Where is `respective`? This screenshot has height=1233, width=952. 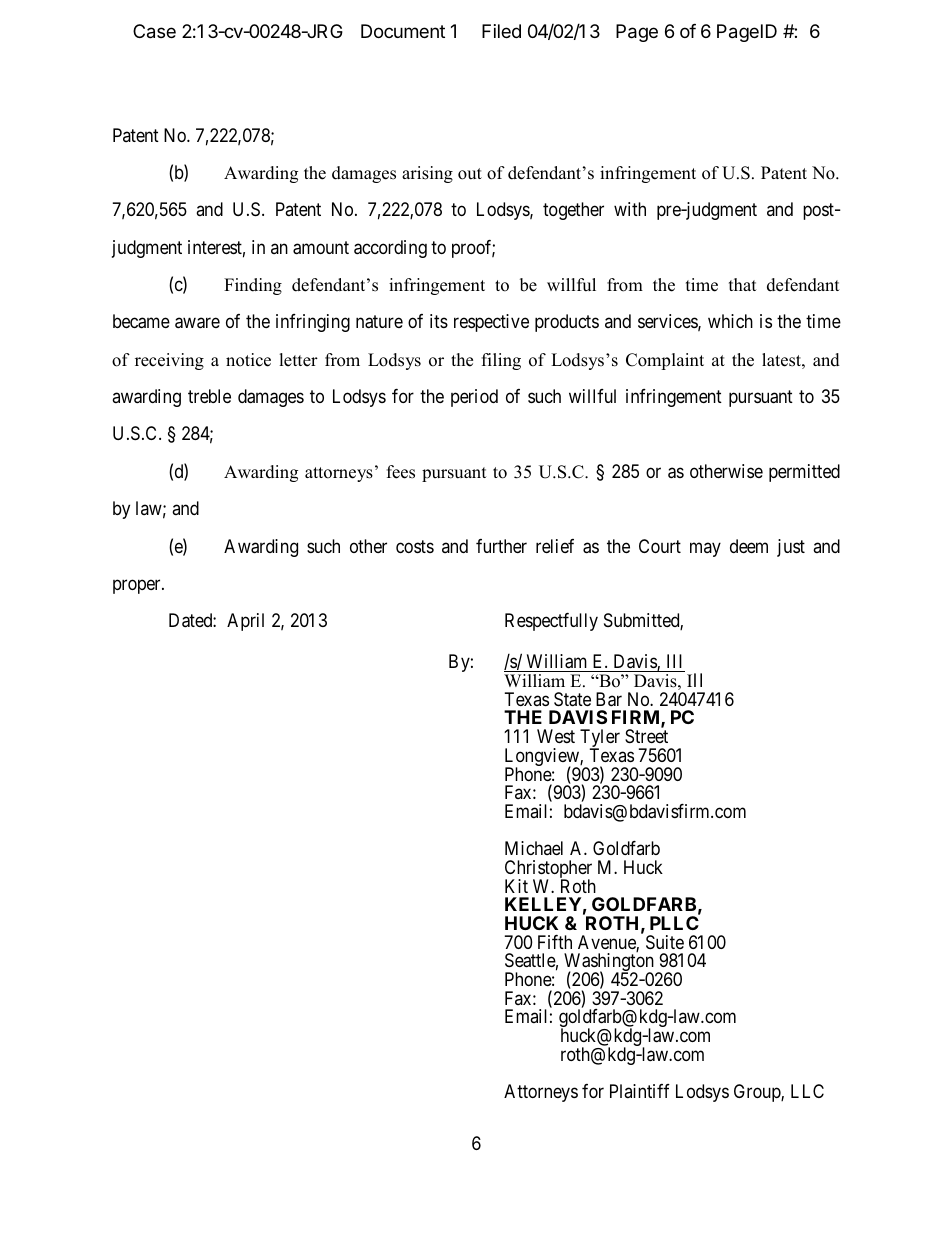
respective is located at coordinates (491, 323).
